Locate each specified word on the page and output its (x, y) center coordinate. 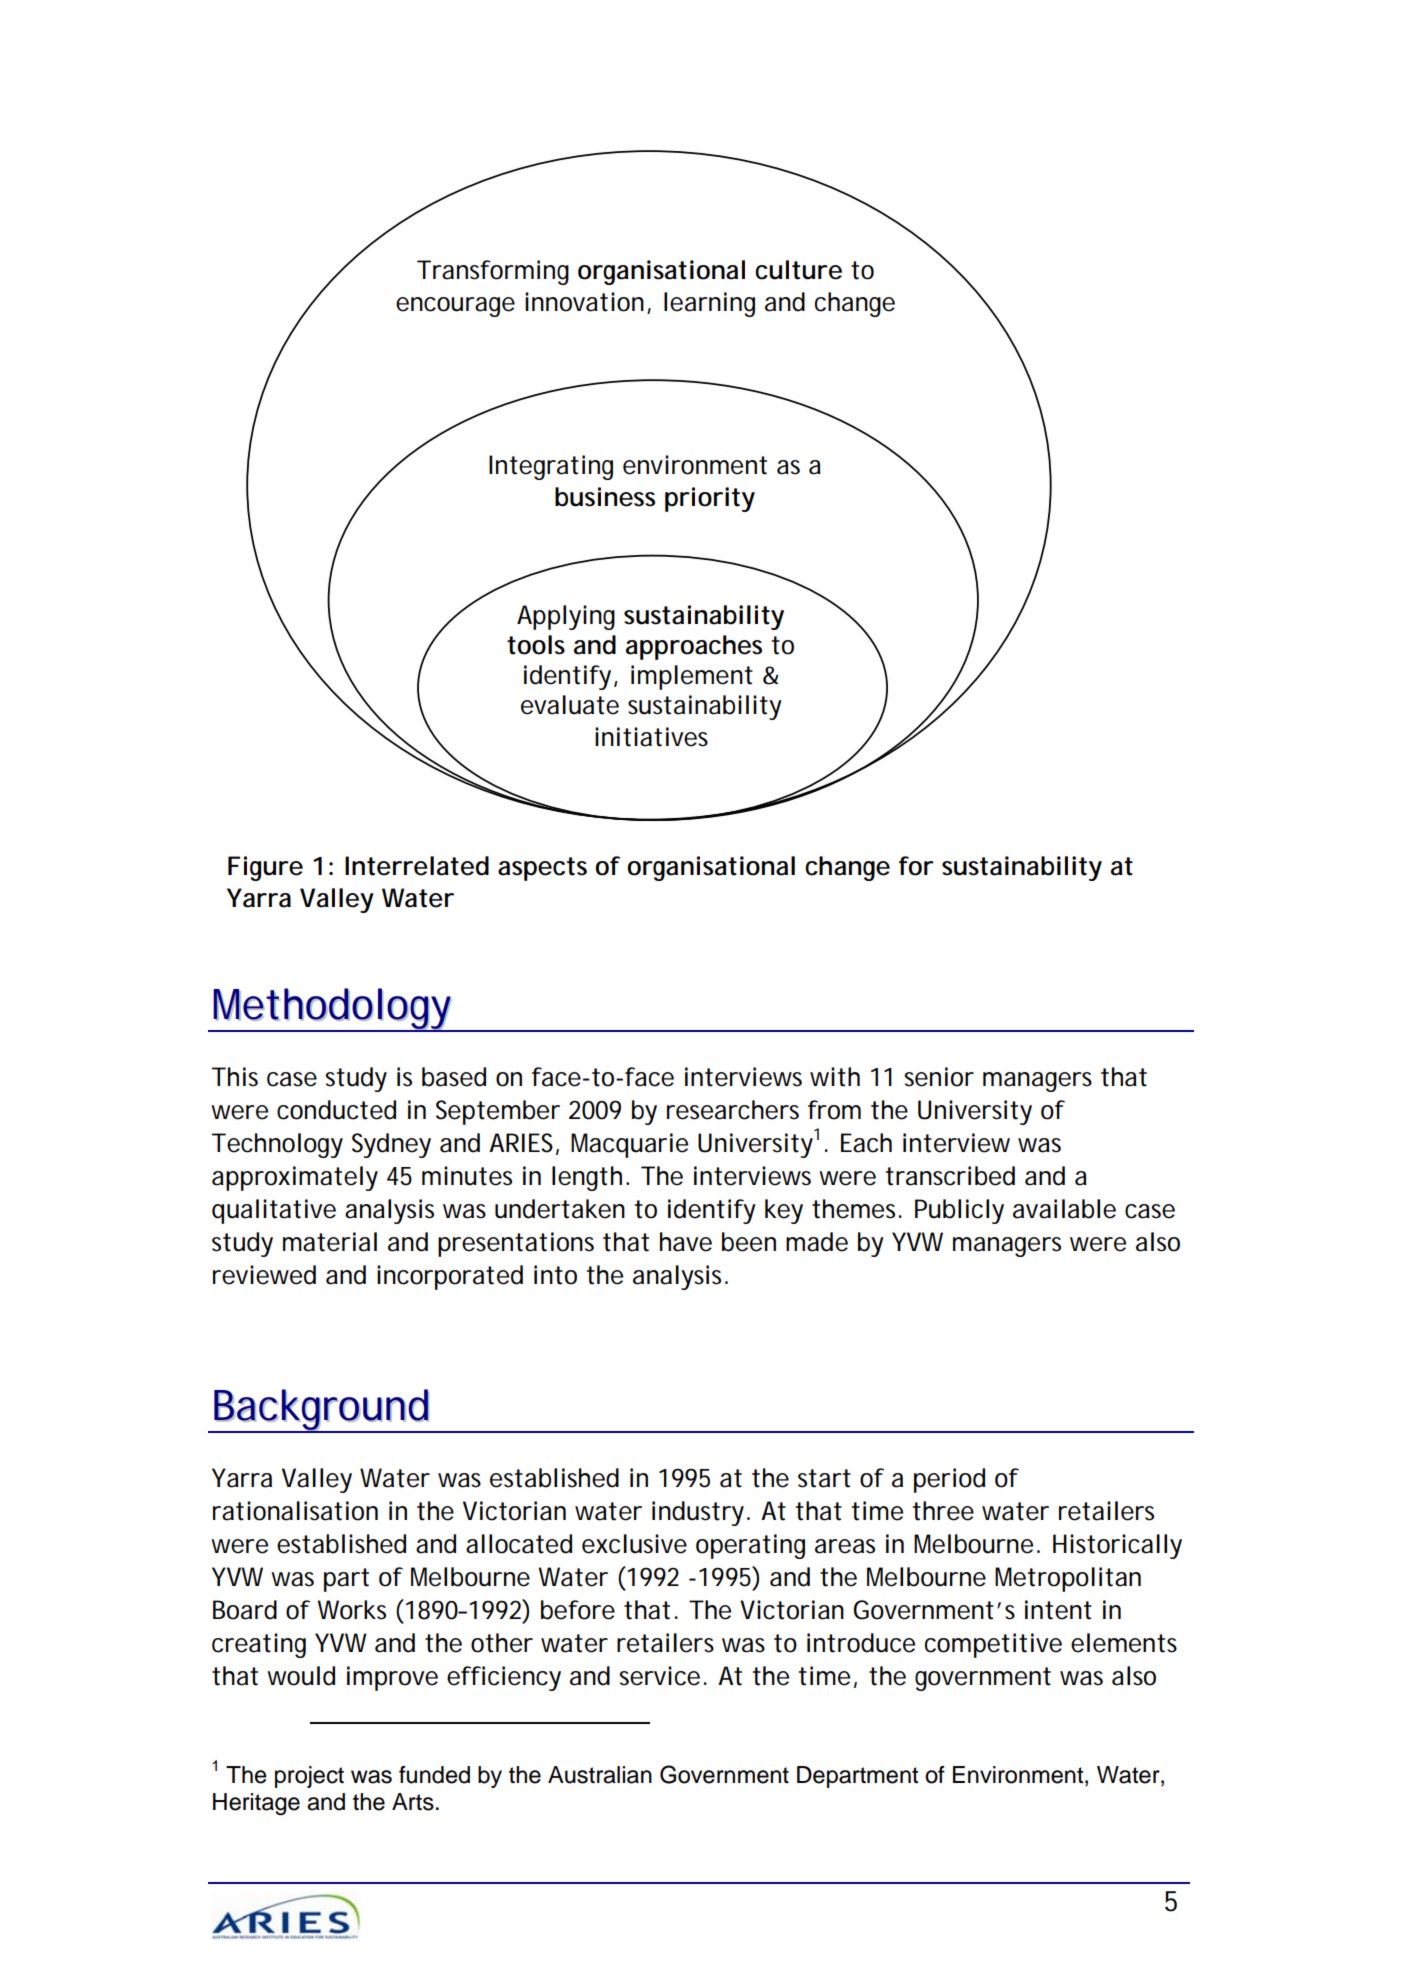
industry (698, 1513)
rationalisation (295, 1511)
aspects (542, 869)
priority (710, 499)
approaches (694, 647)
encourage (455, 307)
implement (692, 677)
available (1064, 1209)
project (309, 1777)
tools (536, 645)
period (949, 1480)
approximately (295, 1178)
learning (709, 304)
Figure (265, 868)
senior (939, 1077)
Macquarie (629, 1145)
